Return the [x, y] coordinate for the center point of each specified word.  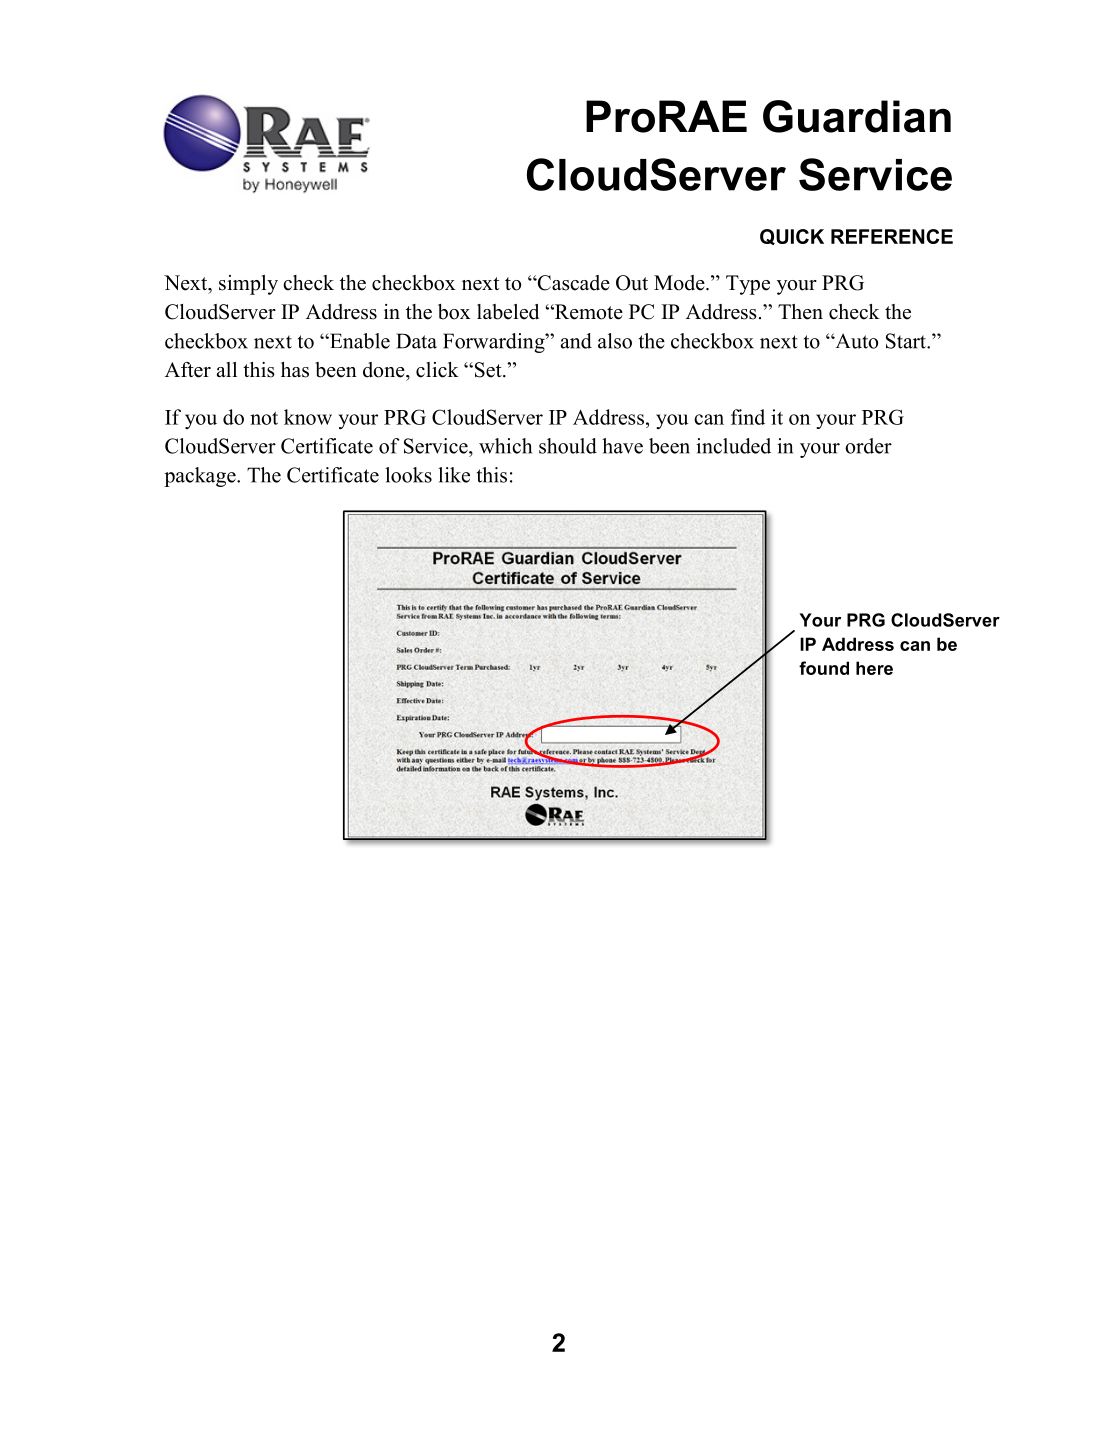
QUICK [792, 237]
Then [800, 312]
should [568, 446]
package [201, 477]
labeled [508, 312]
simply [248, 285]
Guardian [857, 116]
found [824, 668]
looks [408, 475]
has [295, 370]
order [868, 446]
